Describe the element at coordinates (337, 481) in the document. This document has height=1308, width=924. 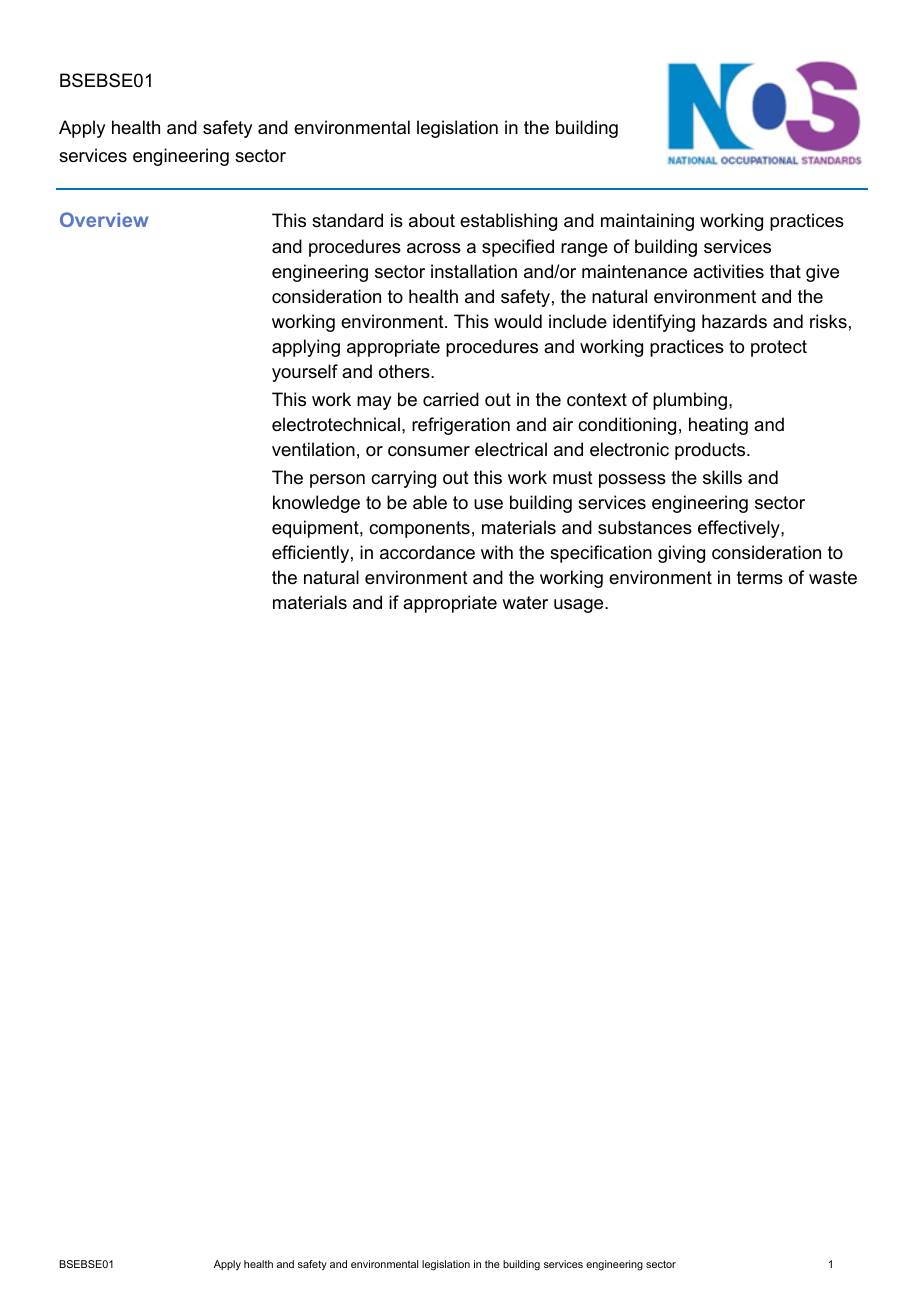
I see `person` at that location.
